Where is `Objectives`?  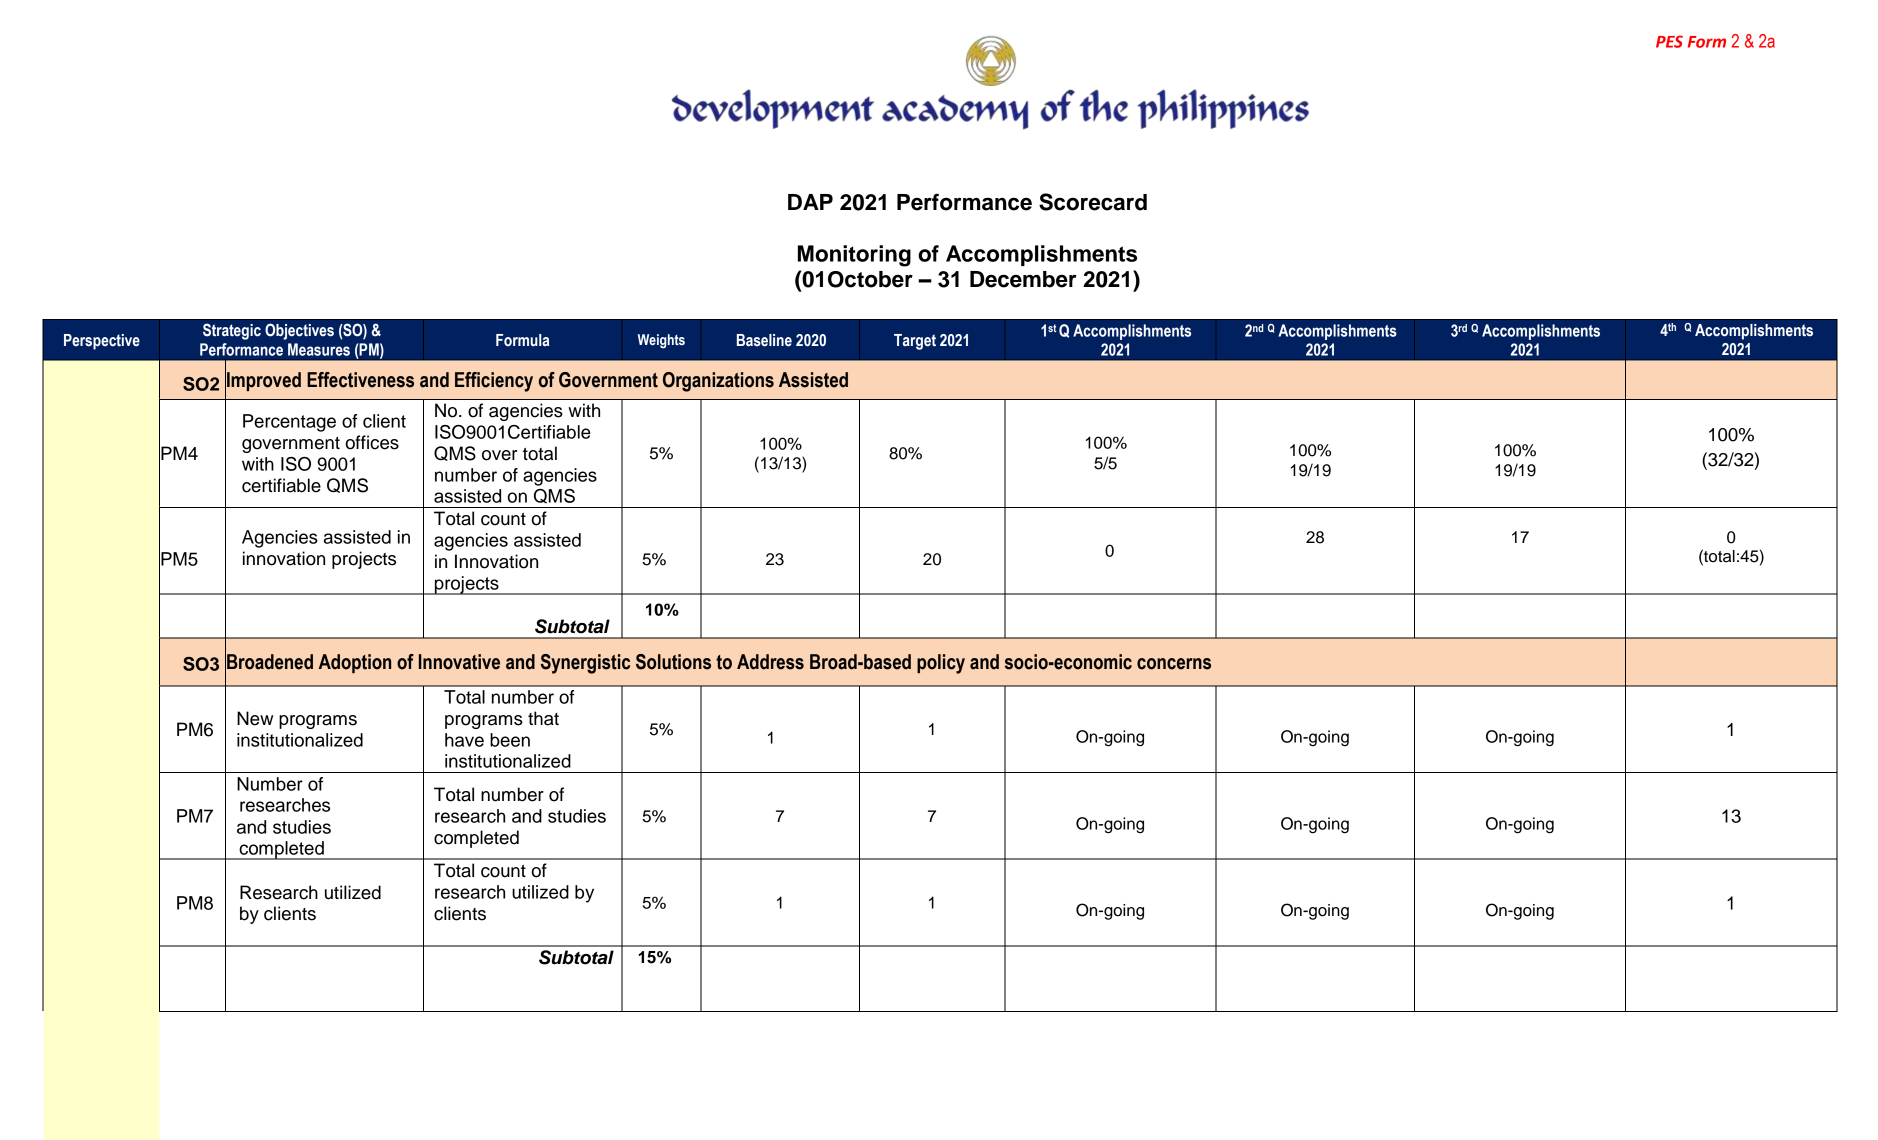 Objectives is located at coordinates (299, 331).
